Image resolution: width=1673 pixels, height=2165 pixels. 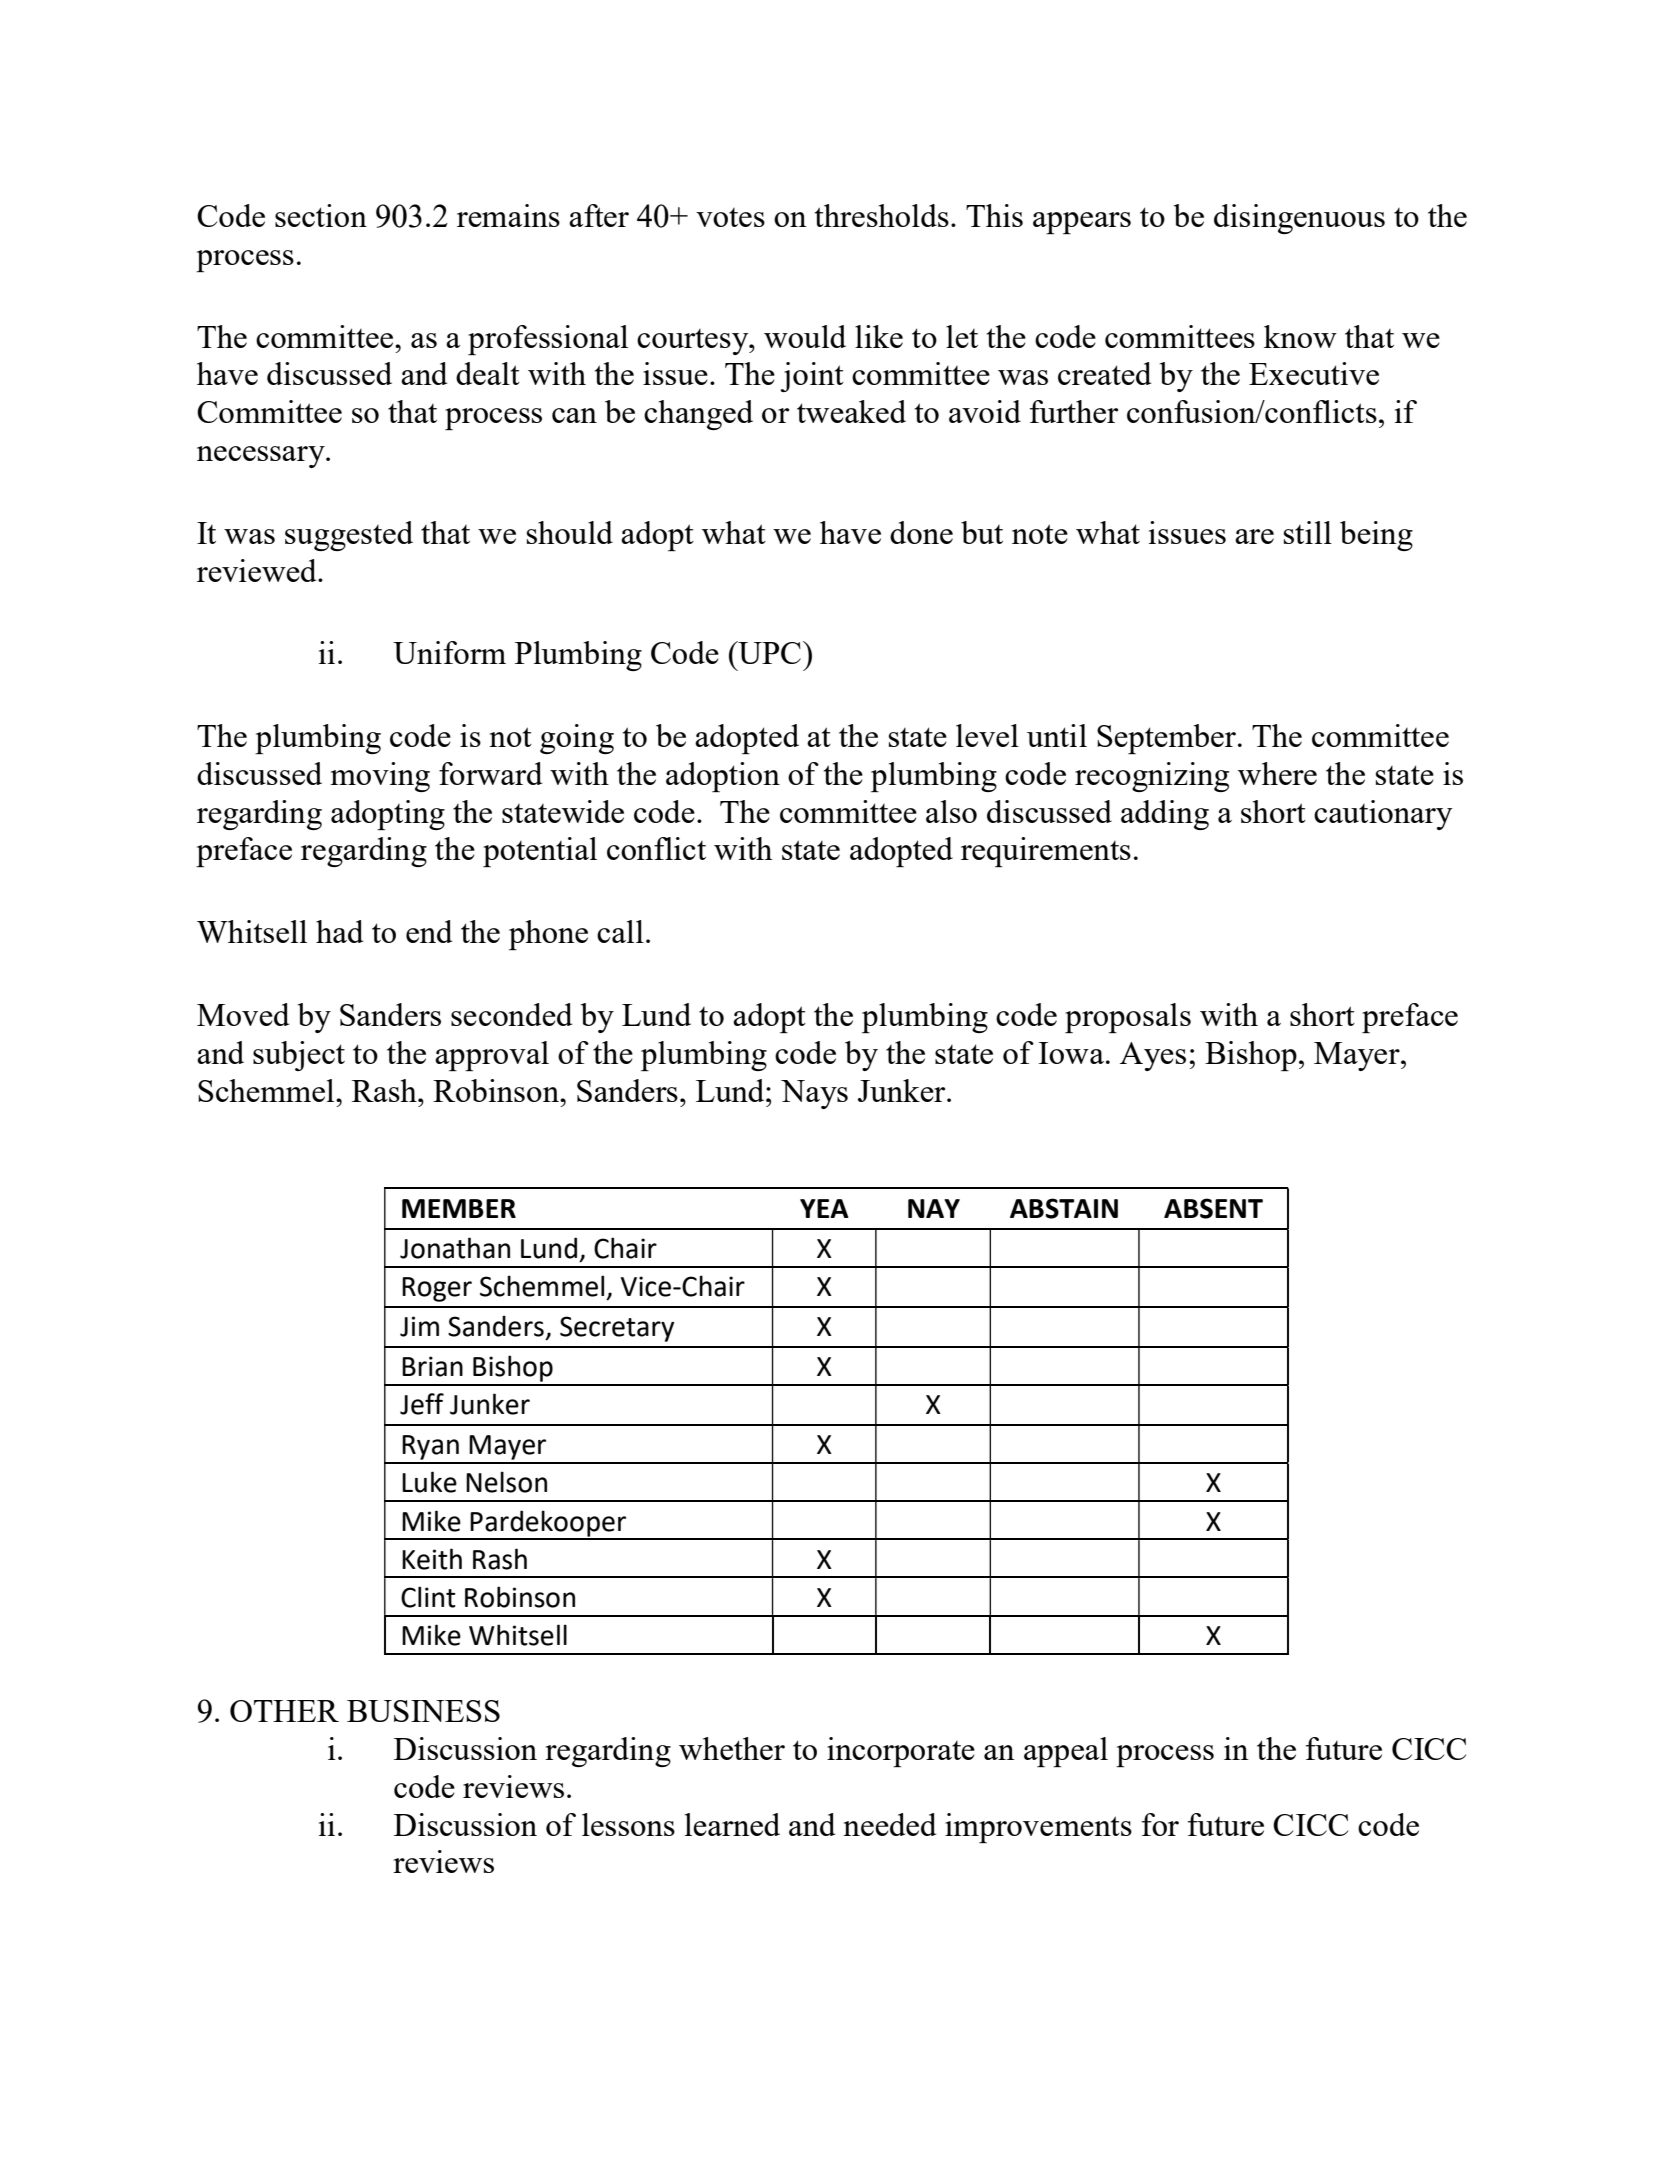 What do you see at coordinates (380, 777) in the screenshot?
I see `moving` at bounding box center [380, 777].
